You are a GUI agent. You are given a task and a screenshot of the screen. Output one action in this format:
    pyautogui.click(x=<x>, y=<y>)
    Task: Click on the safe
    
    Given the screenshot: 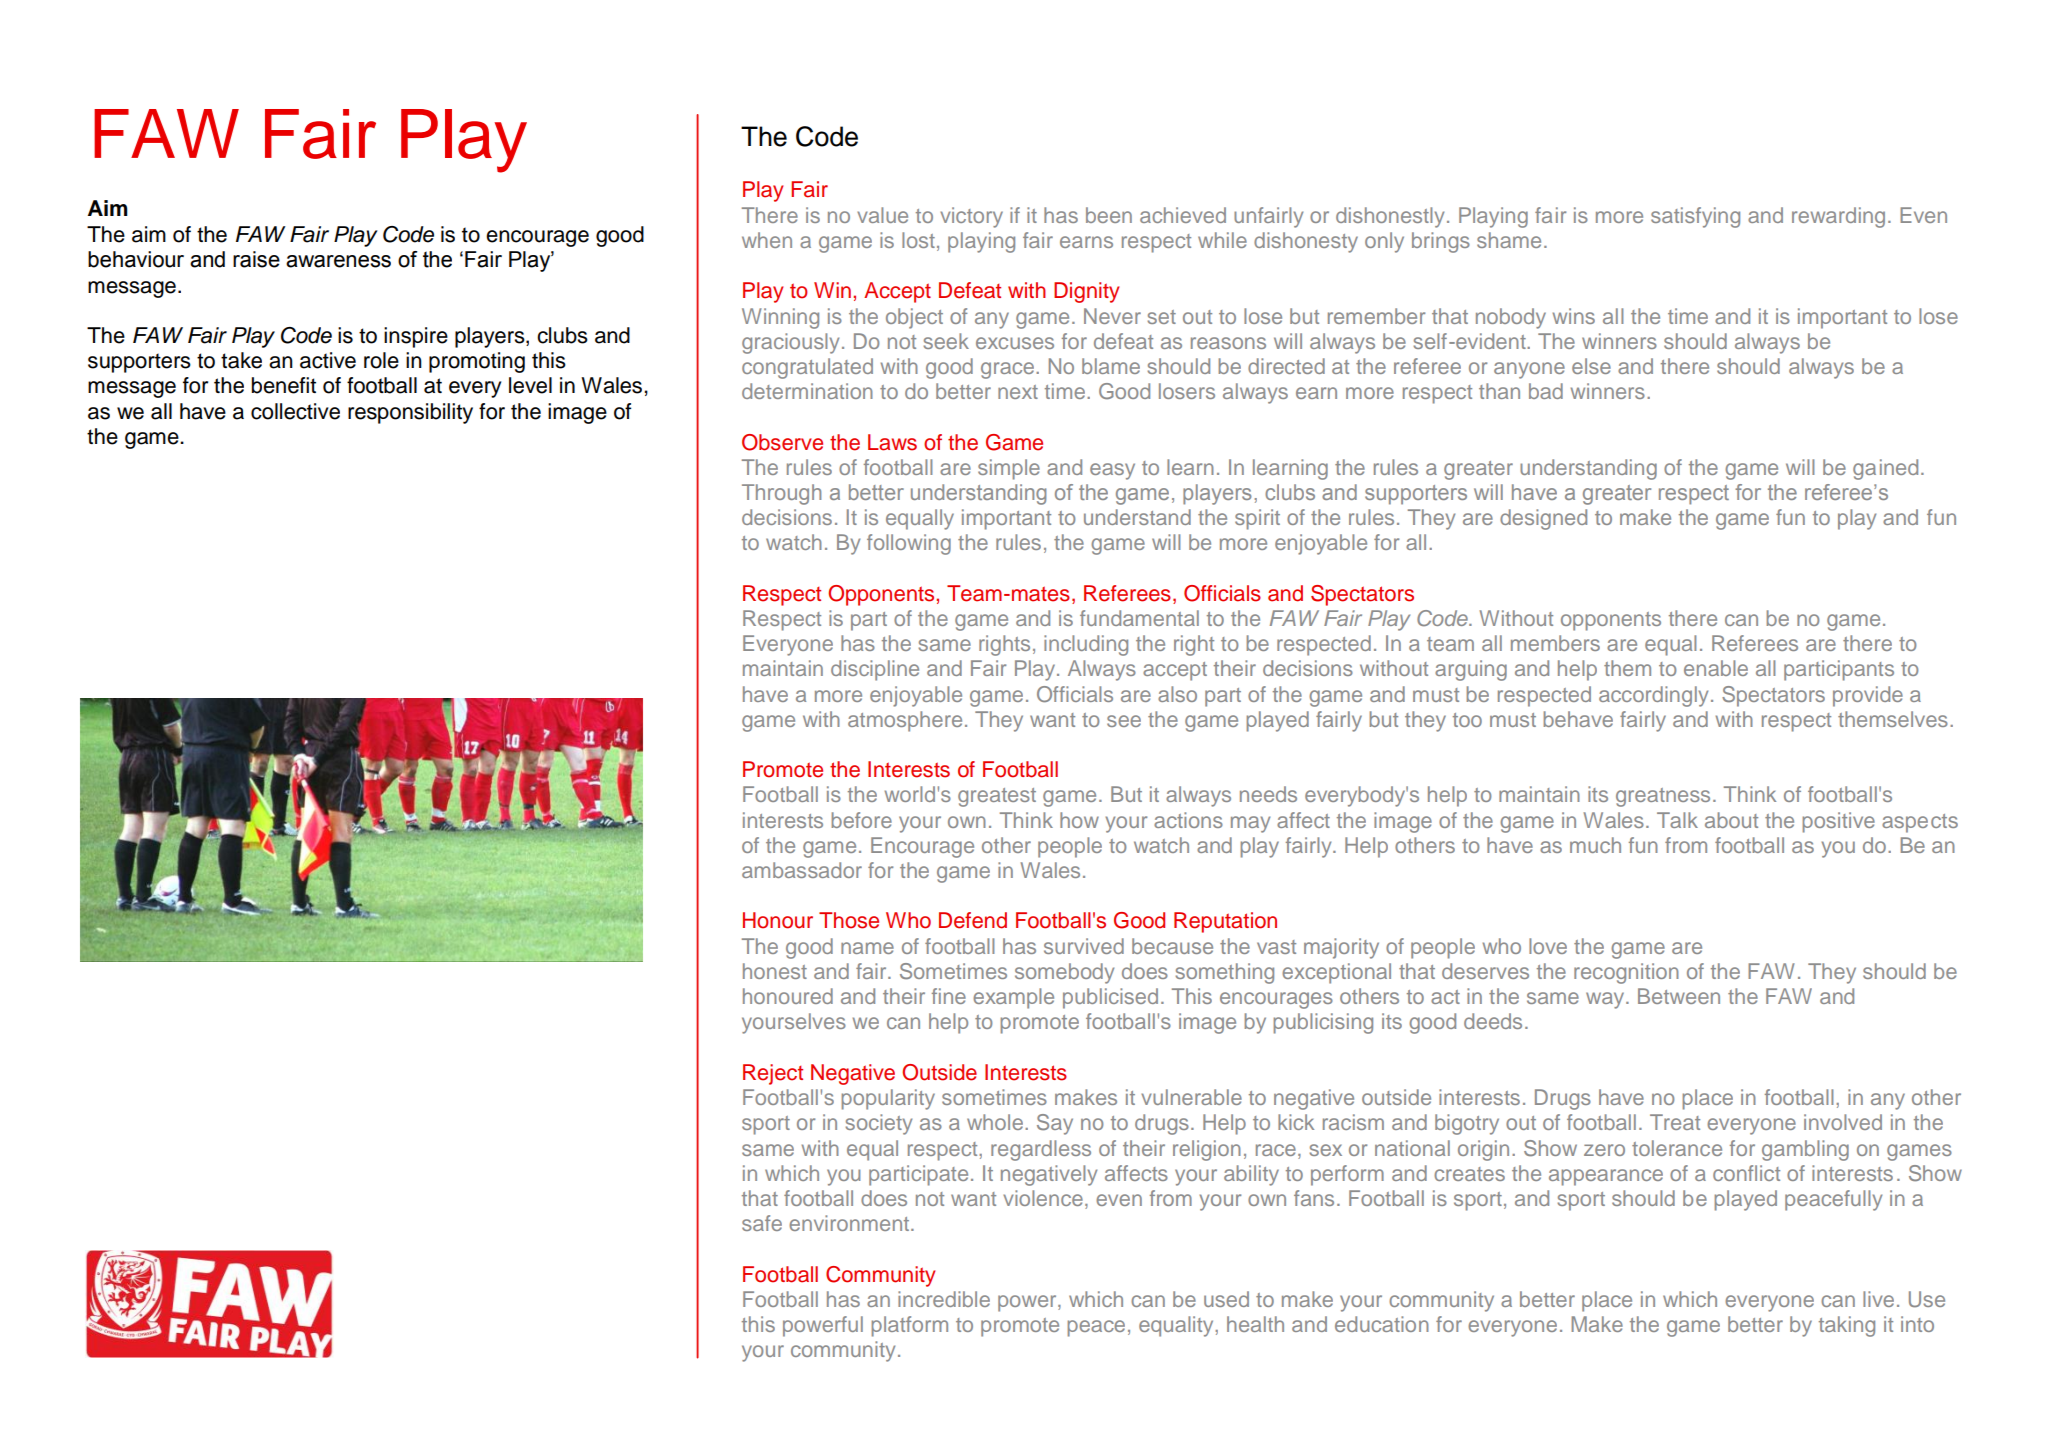 What is the action you would take?
    pyautogui.click(x=762, y=1223)
